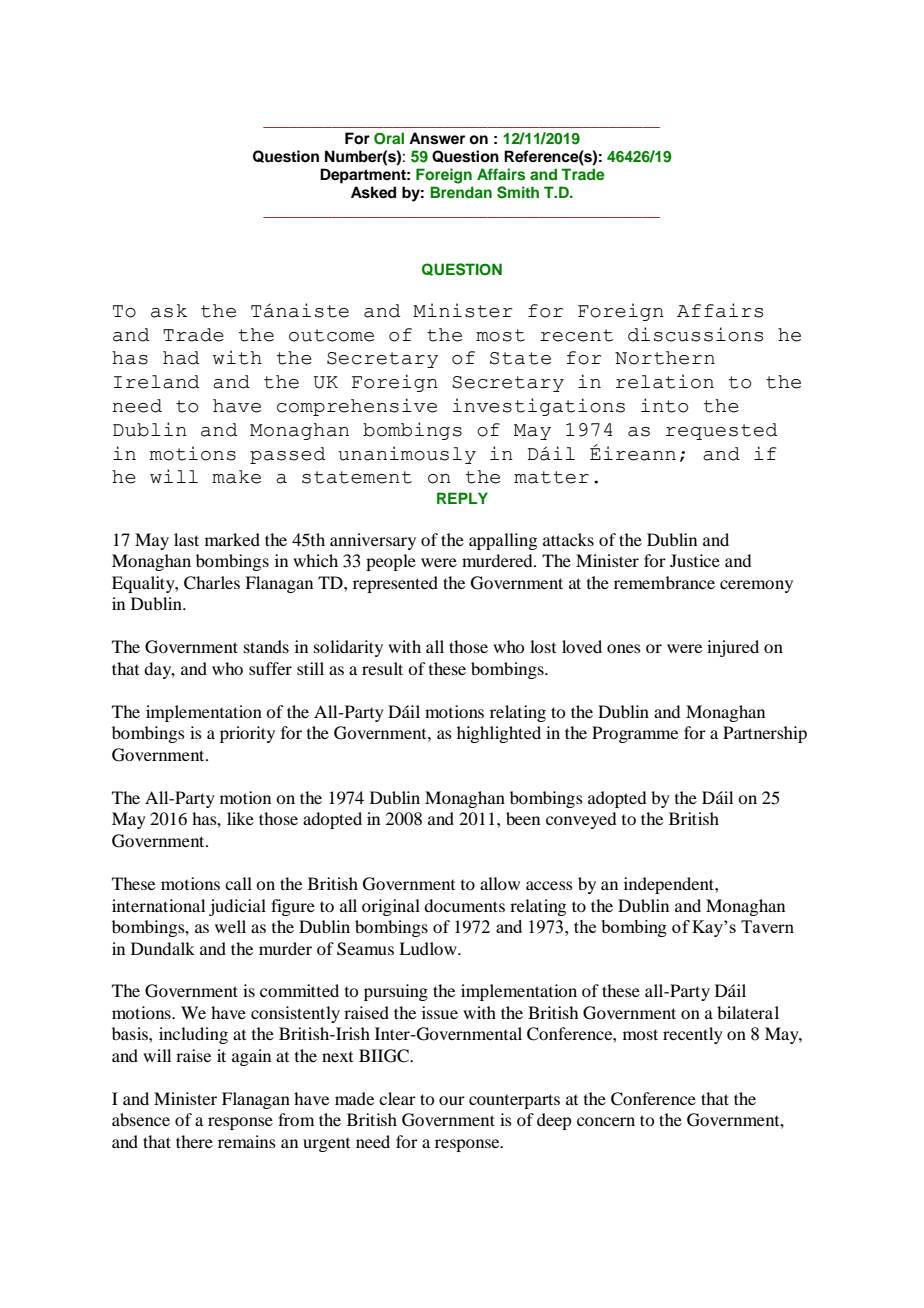  Describe the element at coordinates (382, 668) in the screenshot. I see `result` at that location.
